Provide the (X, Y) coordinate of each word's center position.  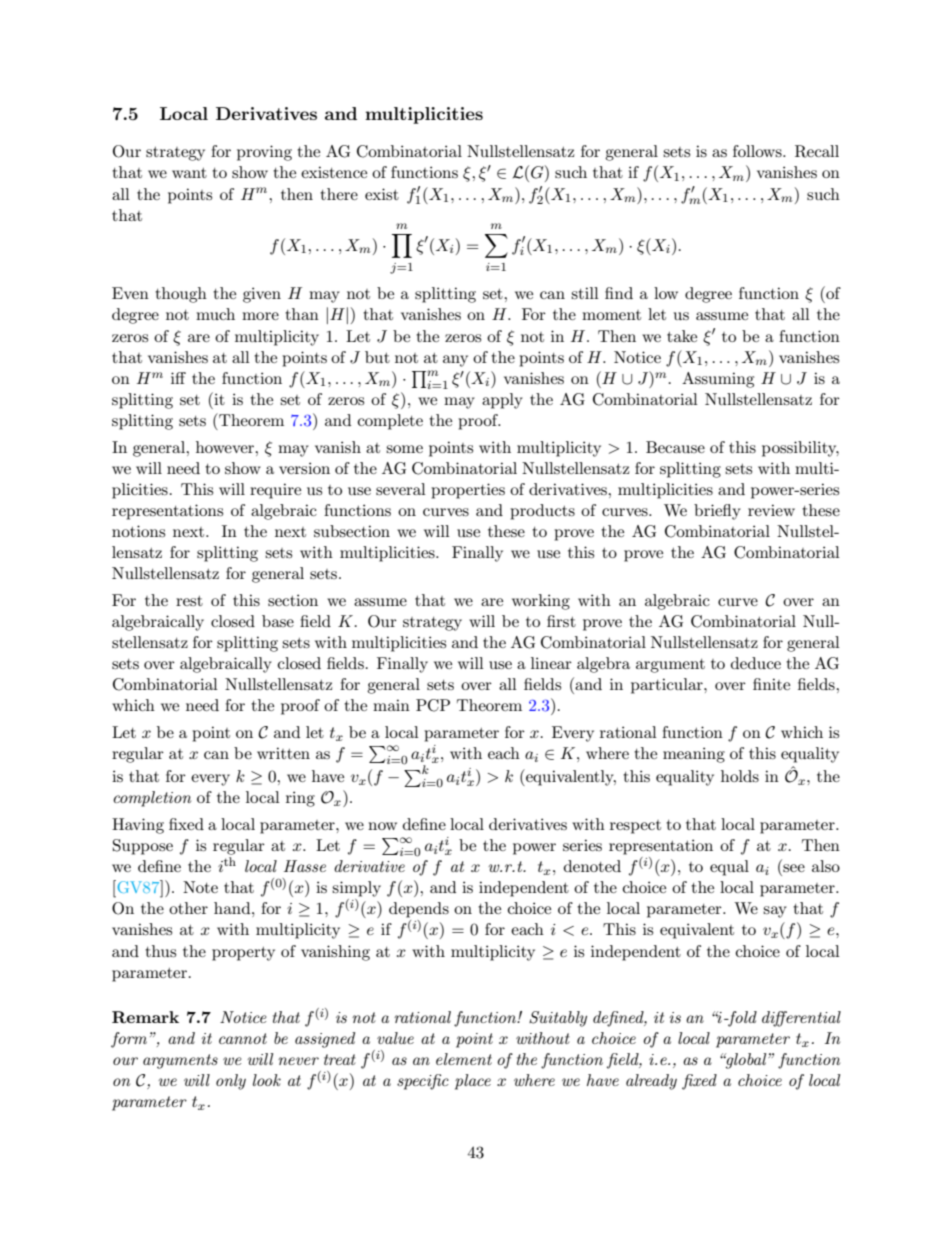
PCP (433, 705)
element (464, 1059)
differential (801, 1019)
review (771, 510)
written (283, 753)
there (339, 194)
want (189, 173)
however (226, 447)
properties (468, 491)
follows (758, 151)
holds (740, 776)
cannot (243, 1038)
